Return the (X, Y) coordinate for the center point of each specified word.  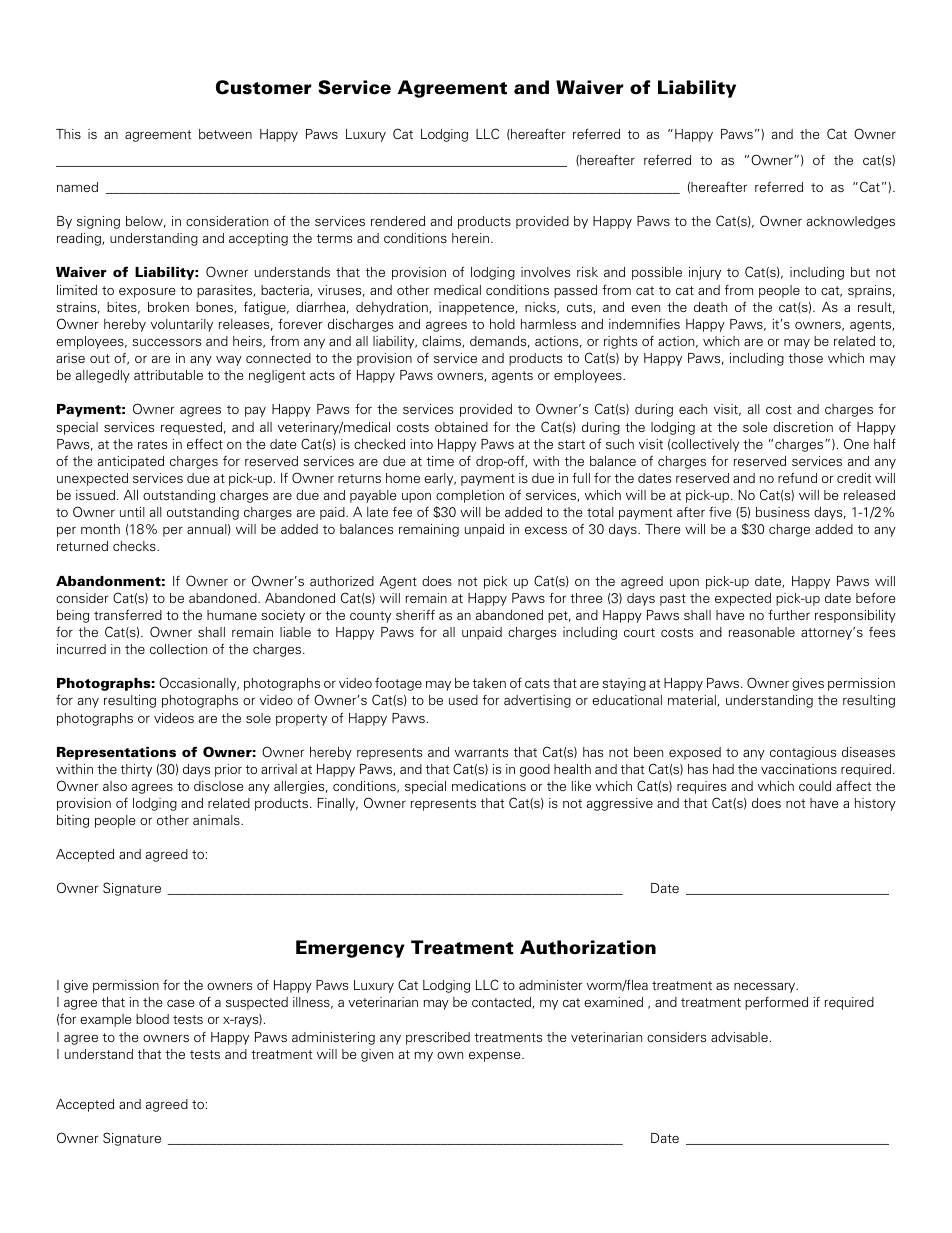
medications (489, 786)
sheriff (415, 614)
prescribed (438, 1038)
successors (166, 342)
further (789, 614)
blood (152, 1019)
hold (502, 324)
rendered (398, 221)
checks (135, 546)
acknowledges (851, 222)
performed (776, 1003)
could (815, 786)
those (806, 358)
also (115, 786)
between (225, 134)
